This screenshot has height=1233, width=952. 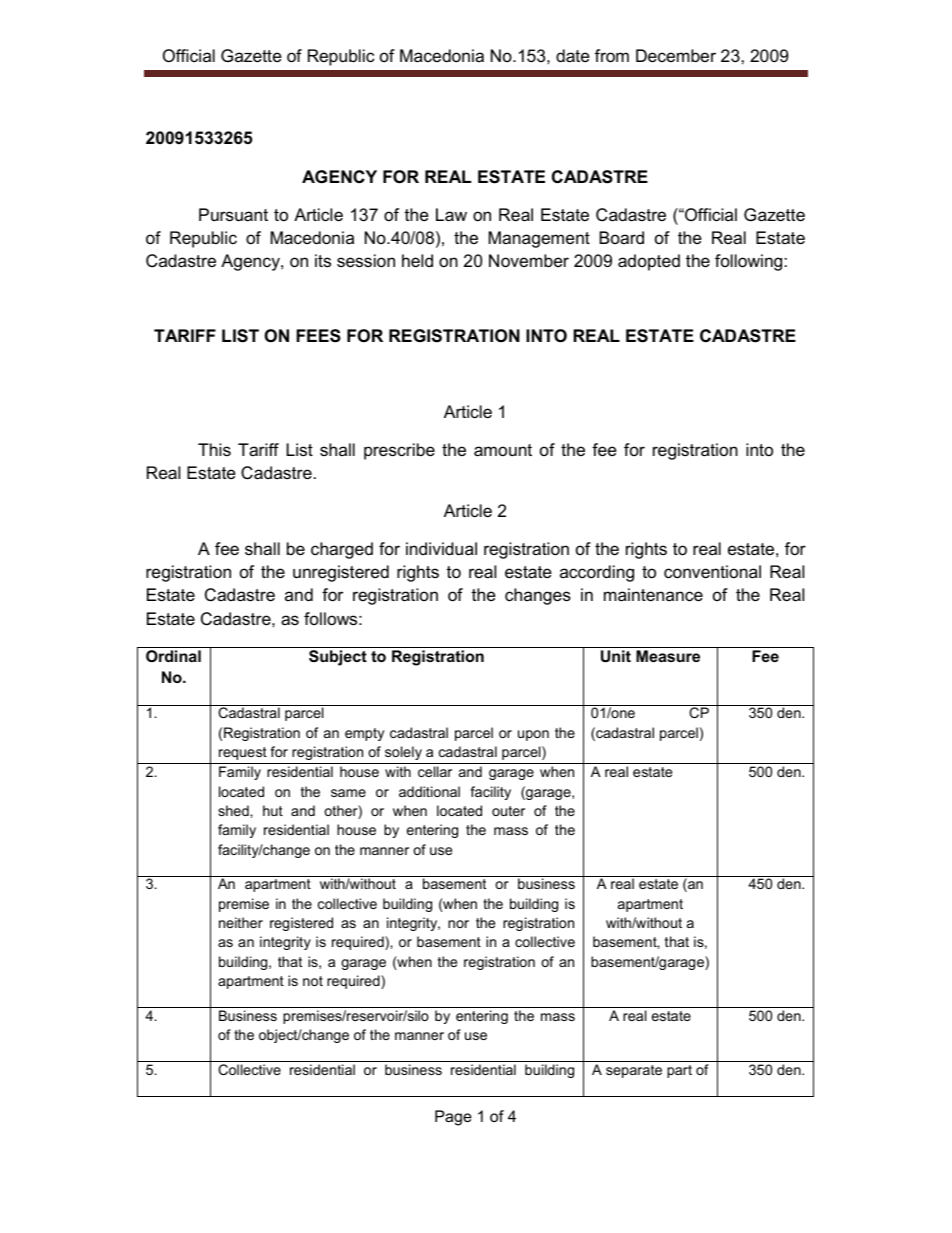 What do you see at coordinates (234, 810) in the screenshot?
I see `shed` at bounding box center [234, 810].
